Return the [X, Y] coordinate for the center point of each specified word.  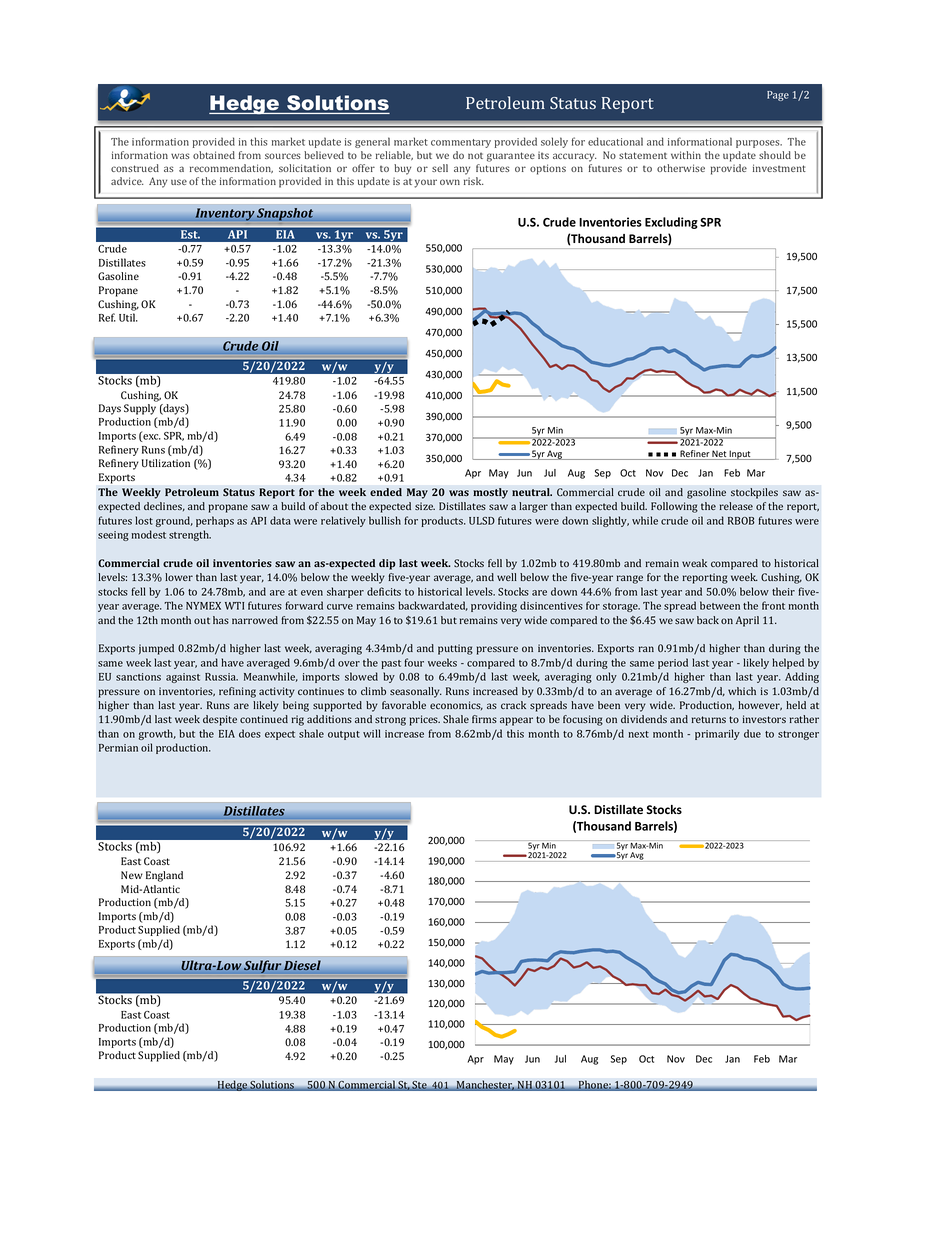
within [686, 155]
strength [190, 535]
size [425, 506]
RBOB [741, 521]
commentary [461, 143]
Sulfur [262, 967]
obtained [214, 155]
